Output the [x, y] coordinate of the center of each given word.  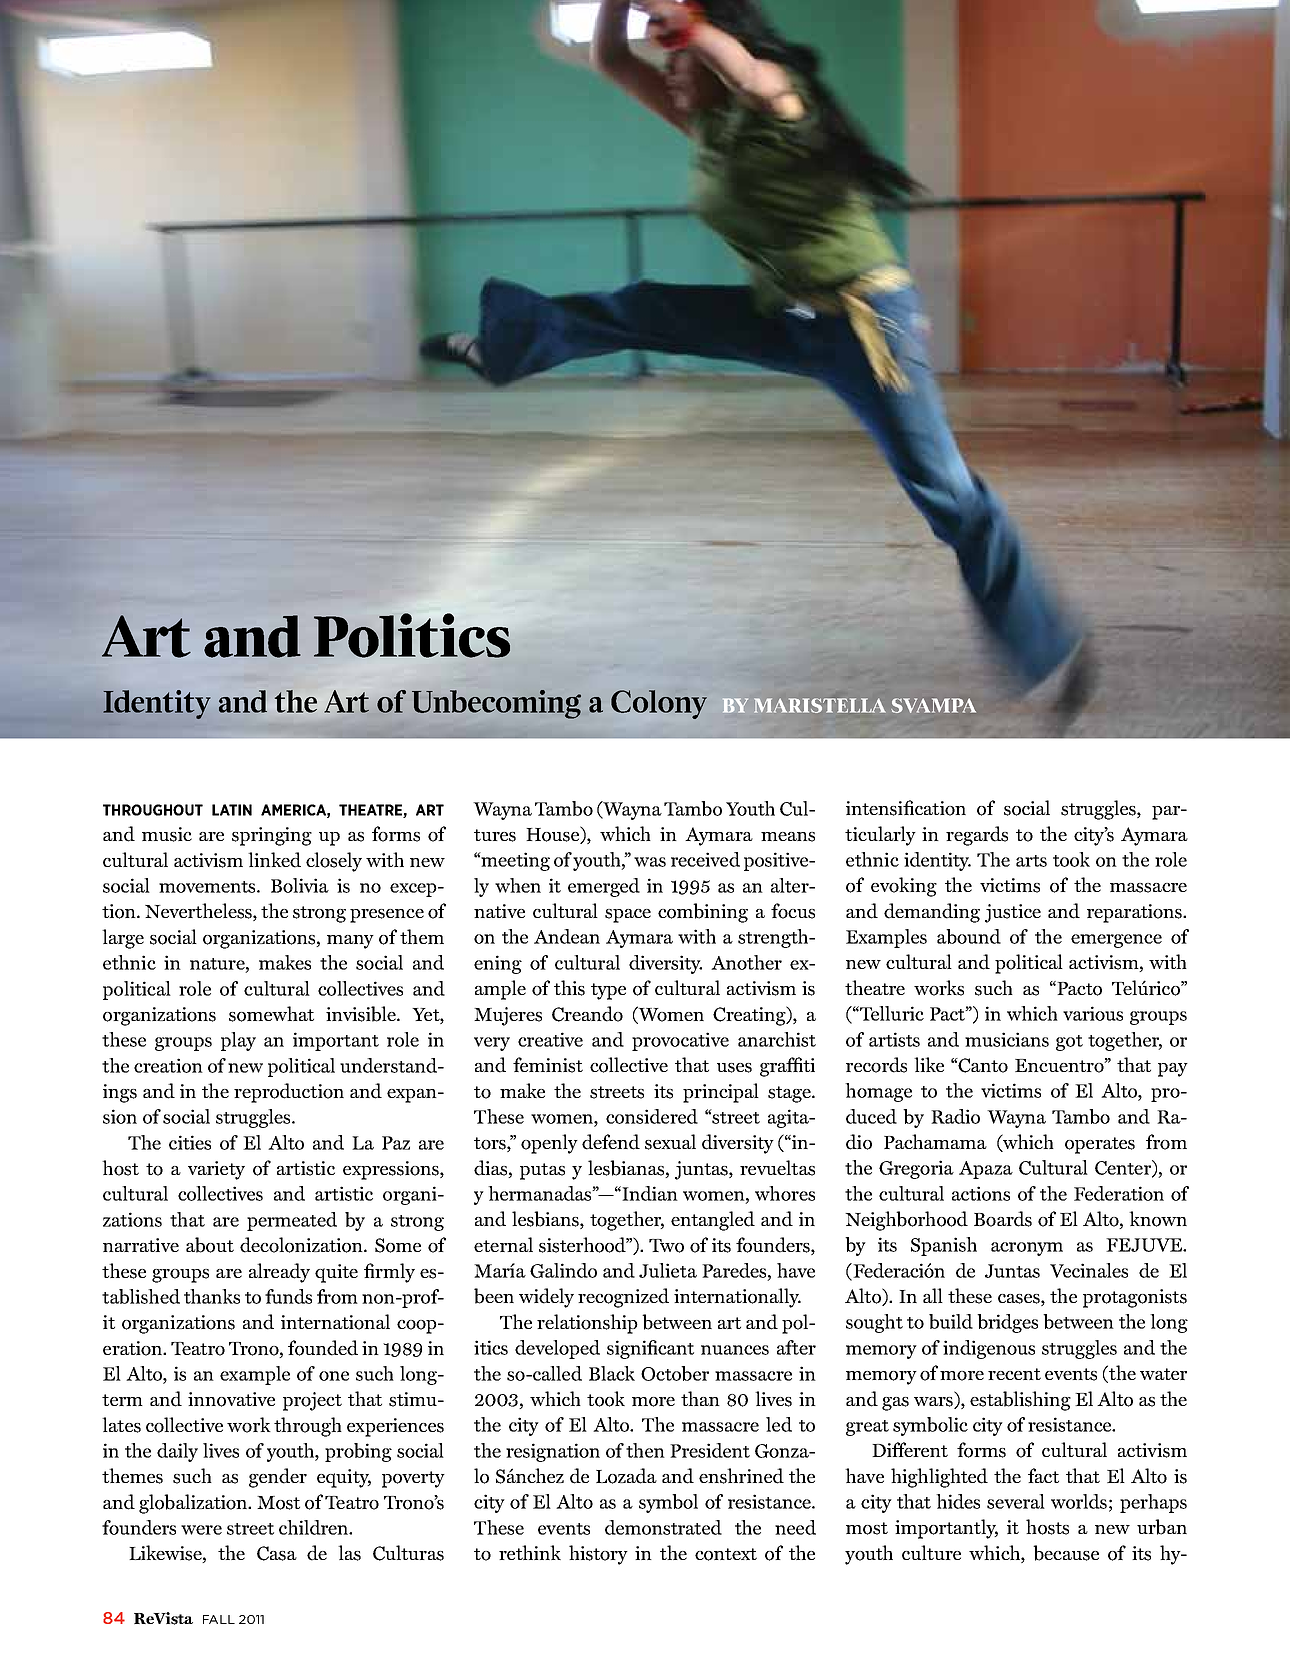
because [1066, 1553]
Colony [659, 704]
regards [977, 836]
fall [219, 1619]
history [598, 1555]
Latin [232, 810]
